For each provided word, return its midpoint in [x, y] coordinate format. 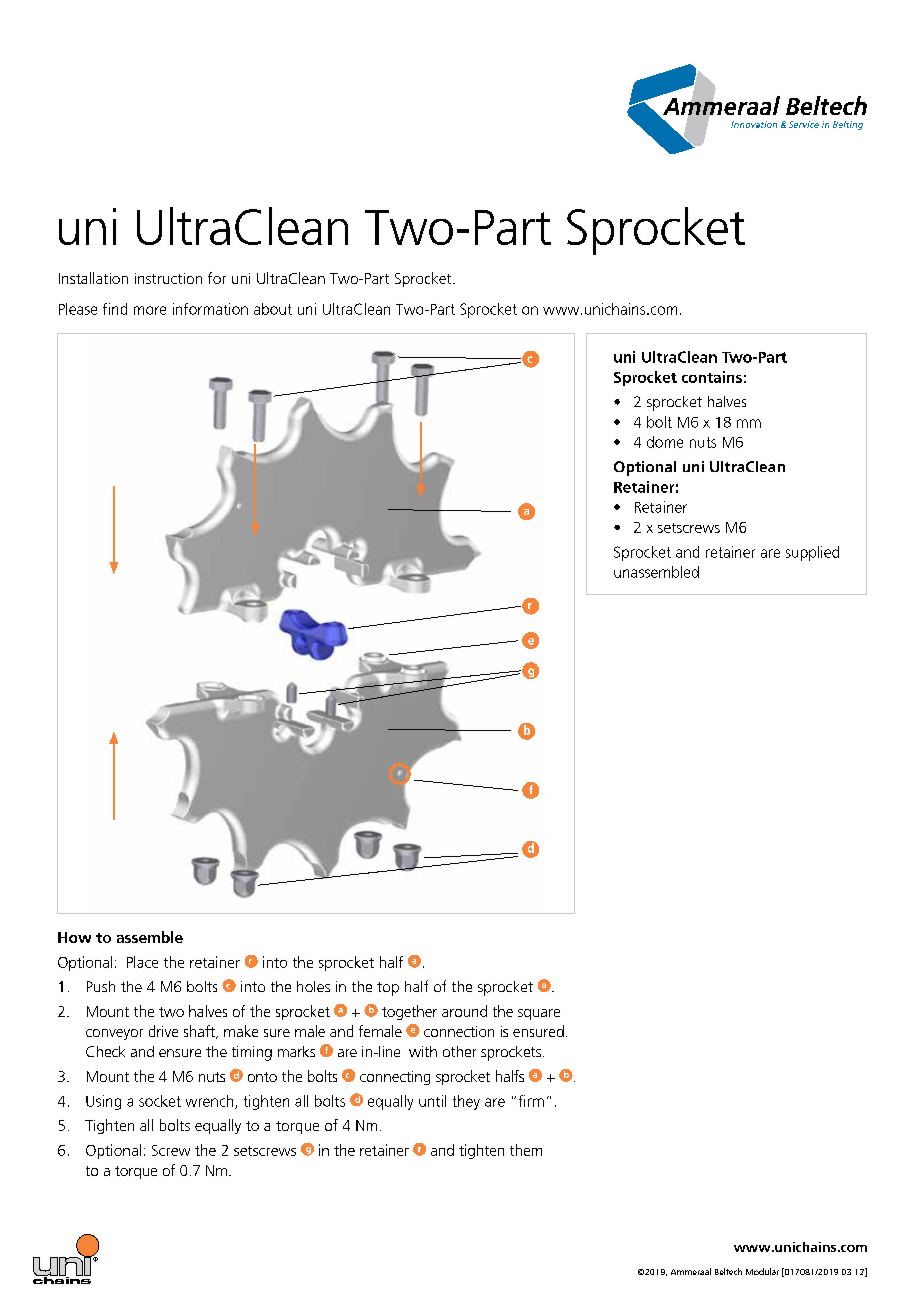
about [273, 309]
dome [665, 442]
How [74, 937]
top [388, 989]
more [150, 310]
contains [712, 377]
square [539, 1014]
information [210, 309]
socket [160, 1101]
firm [531, 1101]
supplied [812, 553]
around [464, 1011]
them [526, 1150]
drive [163, 1031]
